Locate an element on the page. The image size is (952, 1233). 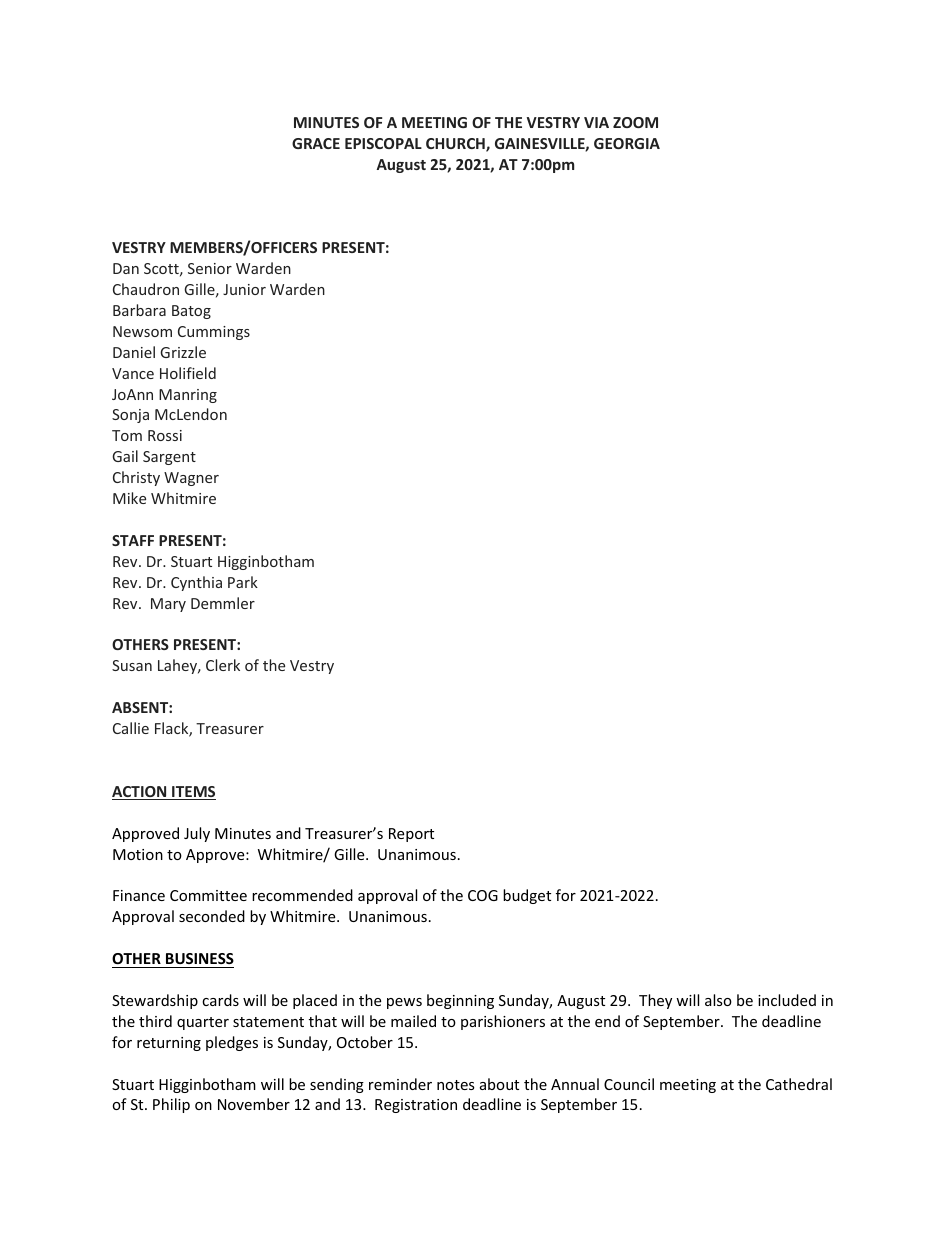
notes is located at coordinates (456, 1085).
